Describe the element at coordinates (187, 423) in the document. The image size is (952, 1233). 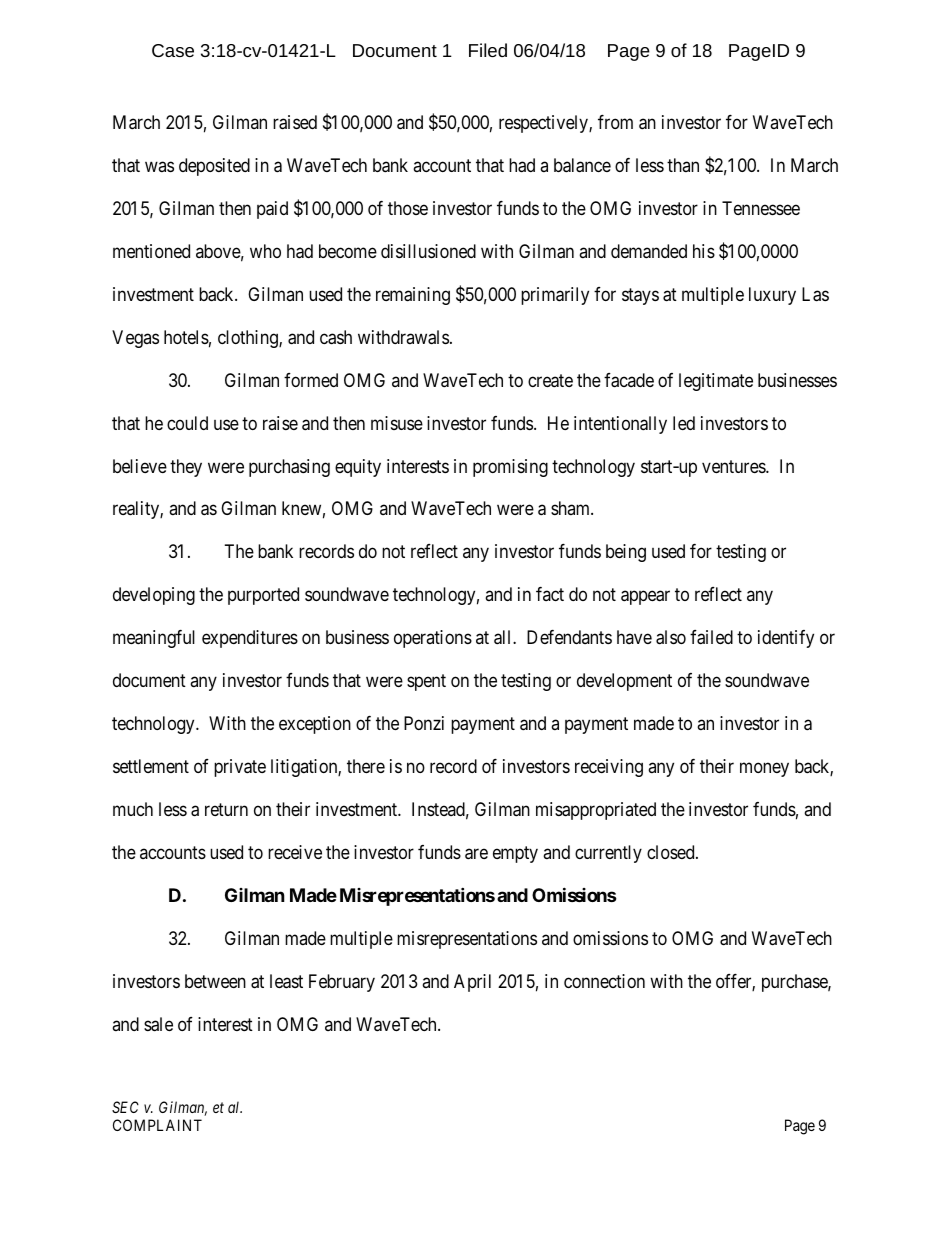
I see `could` at that location.
